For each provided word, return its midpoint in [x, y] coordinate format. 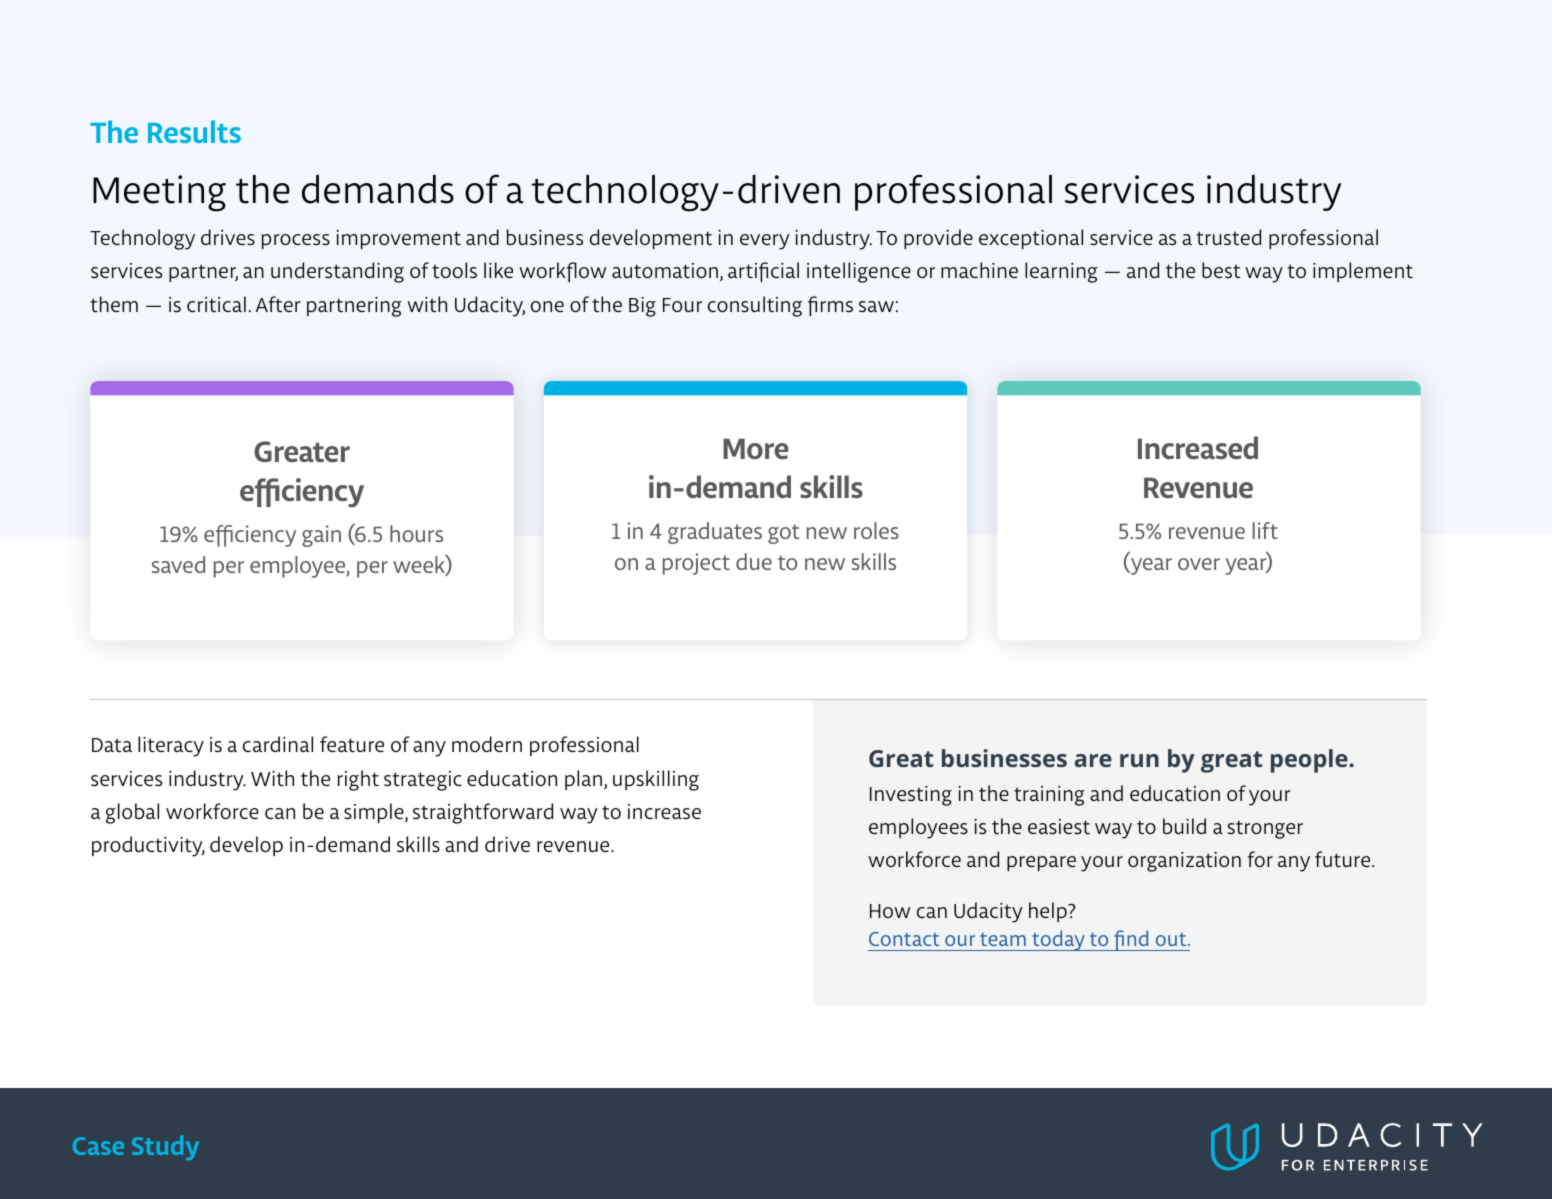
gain [321, 536]
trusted [1228, 237]
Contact [904, 939]
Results [194, 131]
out [1172, 939]
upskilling [656, 780]
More [756, 448]
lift [1265, 530]
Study [165, 1147]
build [1184, 826]
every [764, 242]
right [358, 780]
